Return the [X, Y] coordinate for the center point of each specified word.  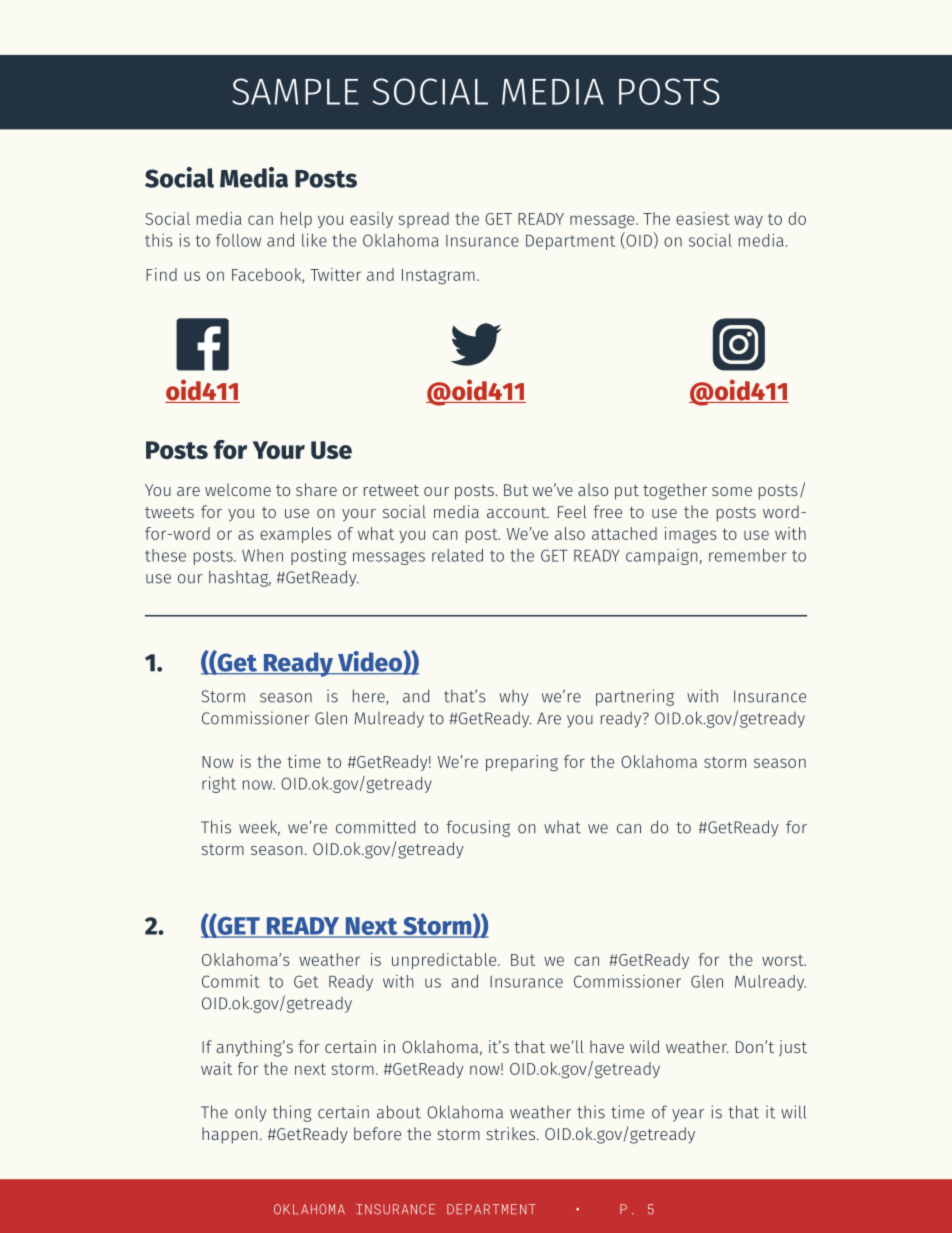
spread [423, 220]
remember [748, 555]
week [259, 828]
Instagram [438, 276]
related [457, 555]
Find [161, 274]
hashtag [240, 578]
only [251, 1113]
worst [784, 960]
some [732, 491]
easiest [703, 218]
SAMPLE [295, 91]
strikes [512, 1133]
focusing [478, 828]
